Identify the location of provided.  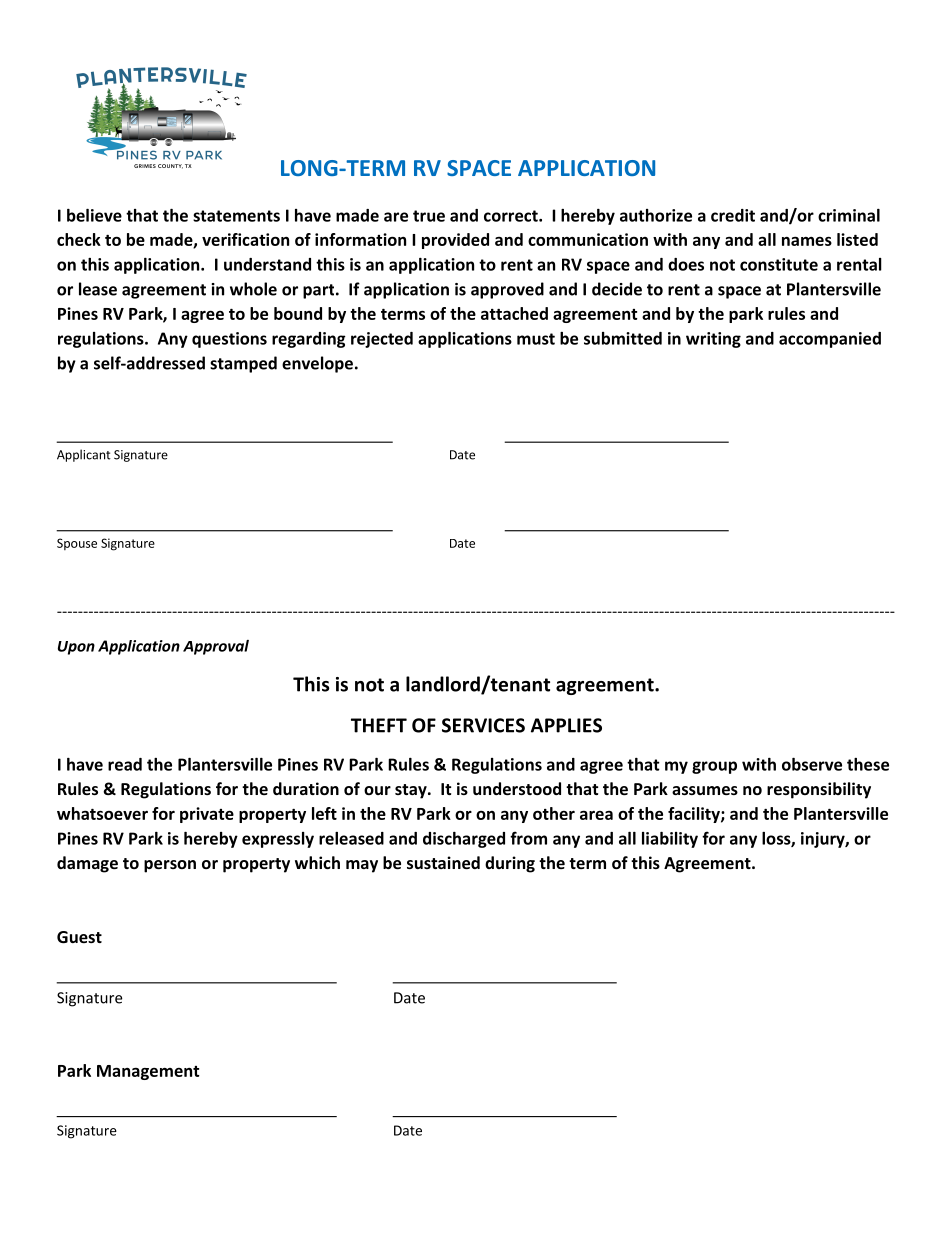
(455, 241).
